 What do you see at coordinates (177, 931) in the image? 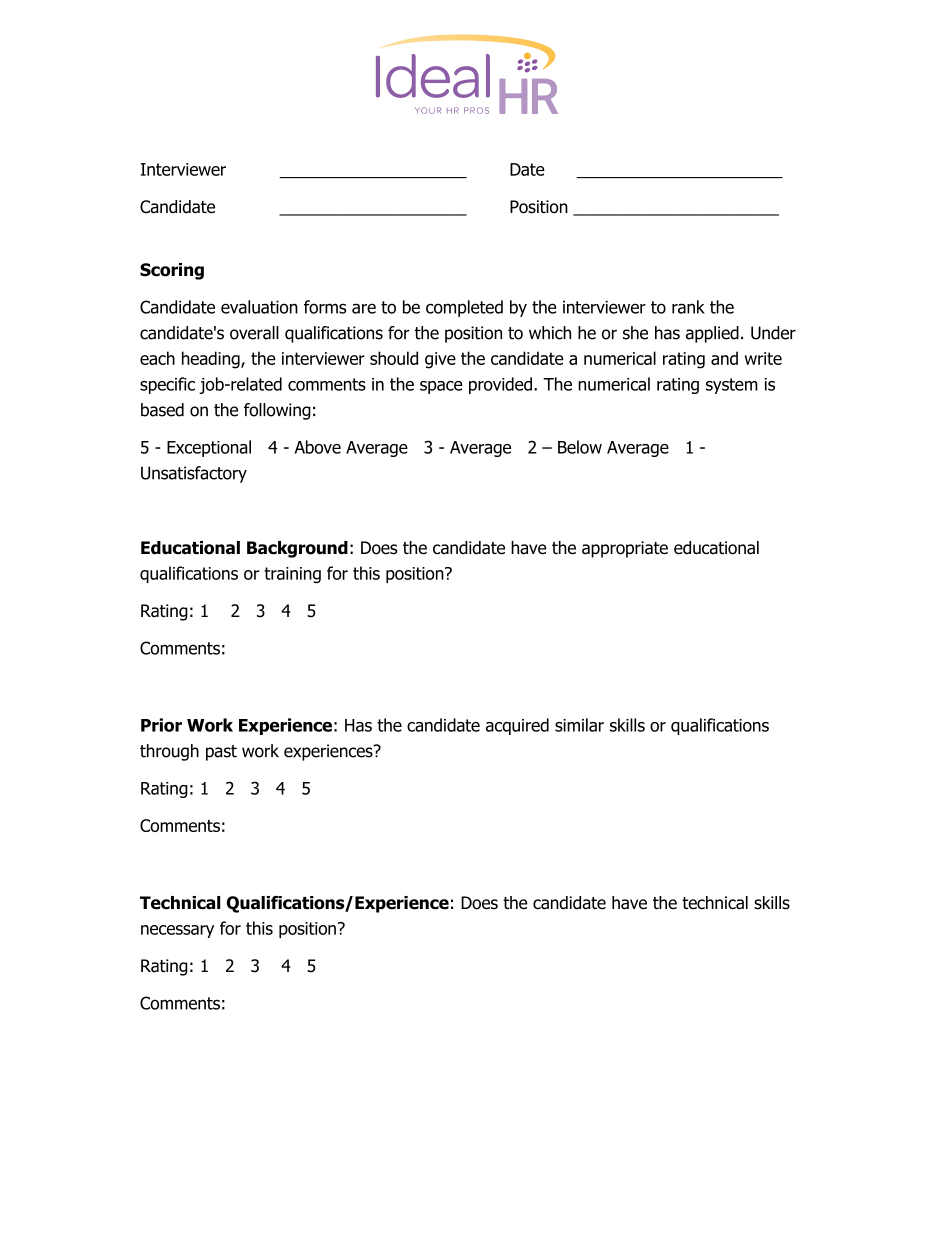
I see `necessary` at bounding box center [177, 931].
